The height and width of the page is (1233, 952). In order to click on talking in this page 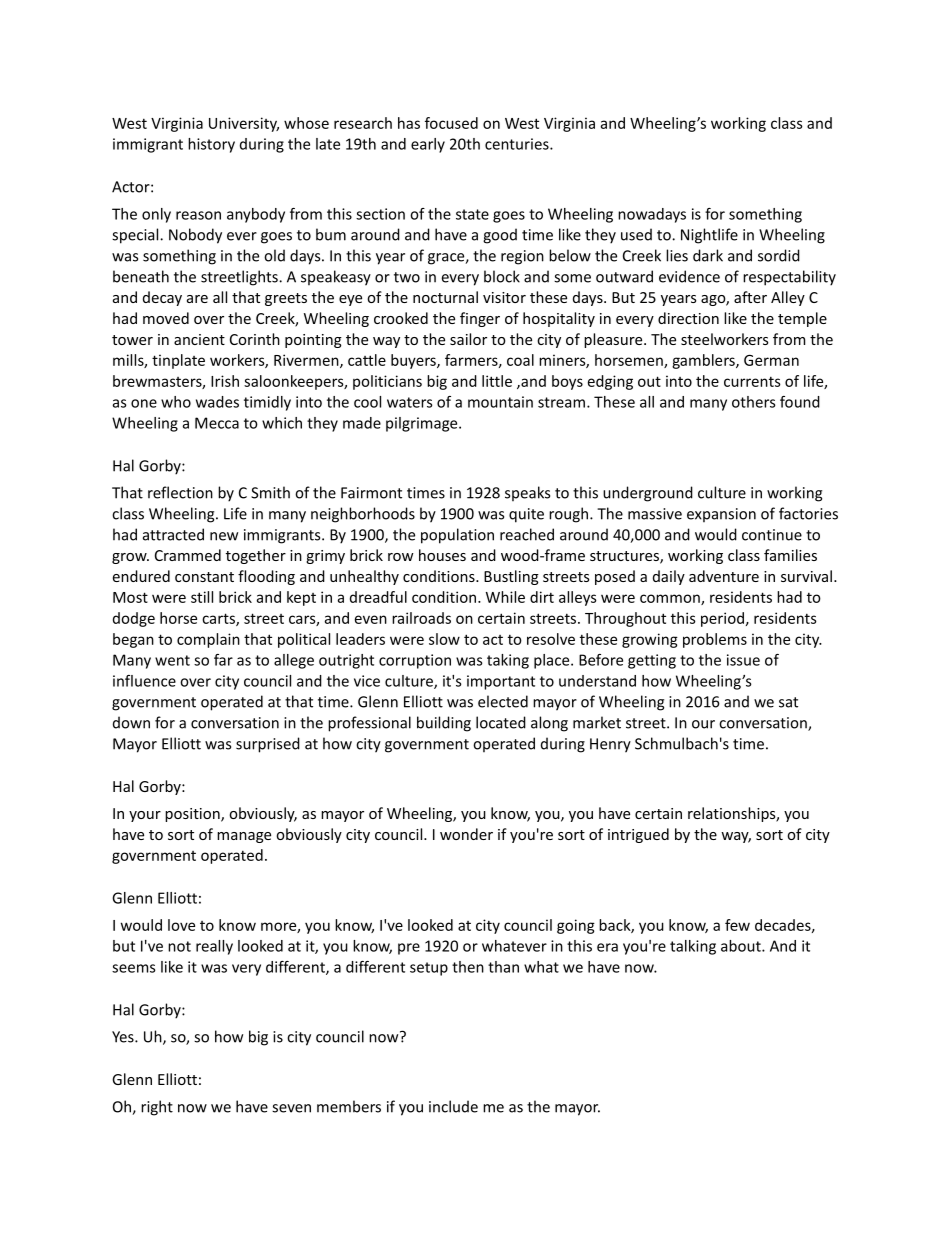, I will do `click(693, 947)`.
